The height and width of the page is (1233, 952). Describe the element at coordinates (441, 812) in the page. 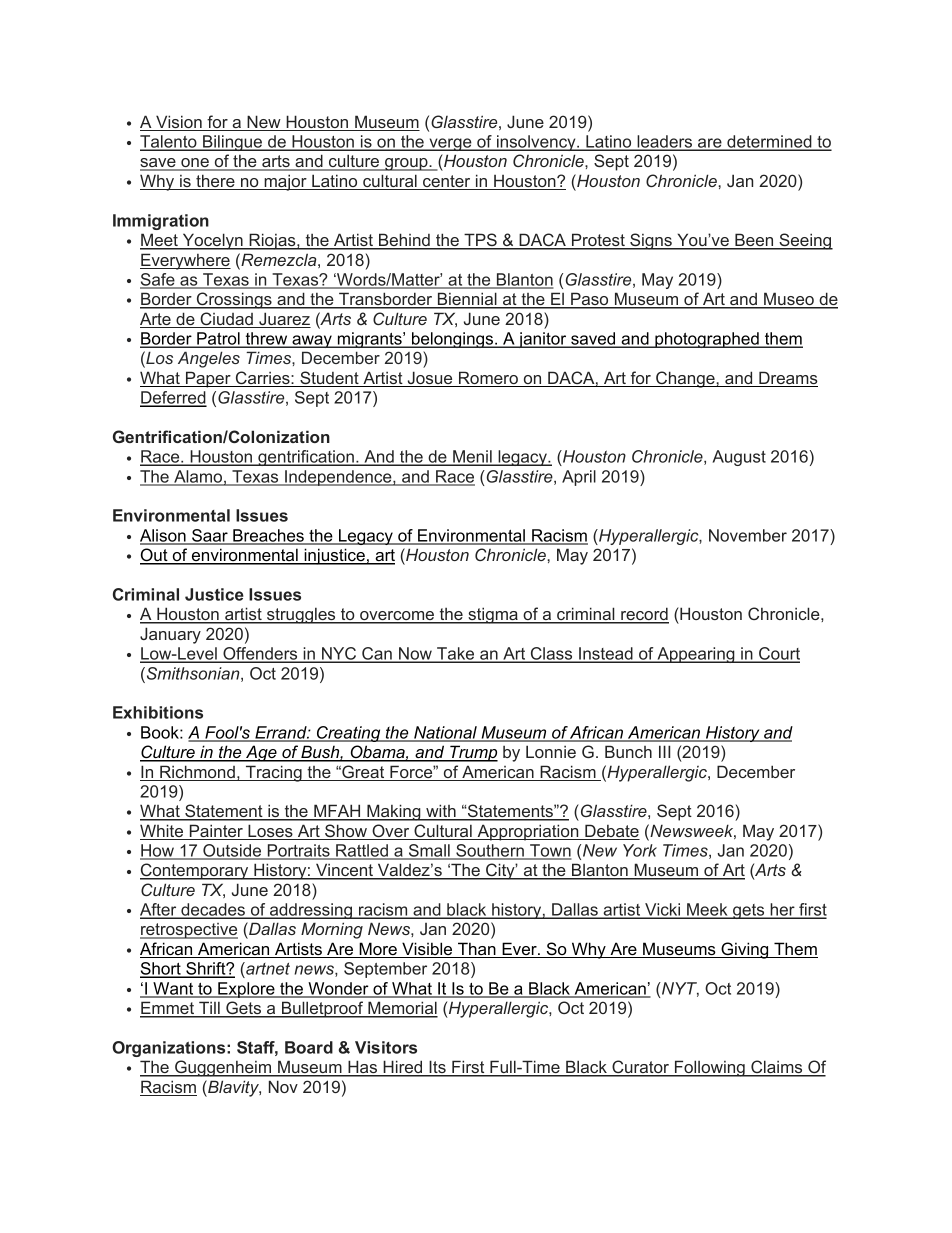

I see `with` at that location.
